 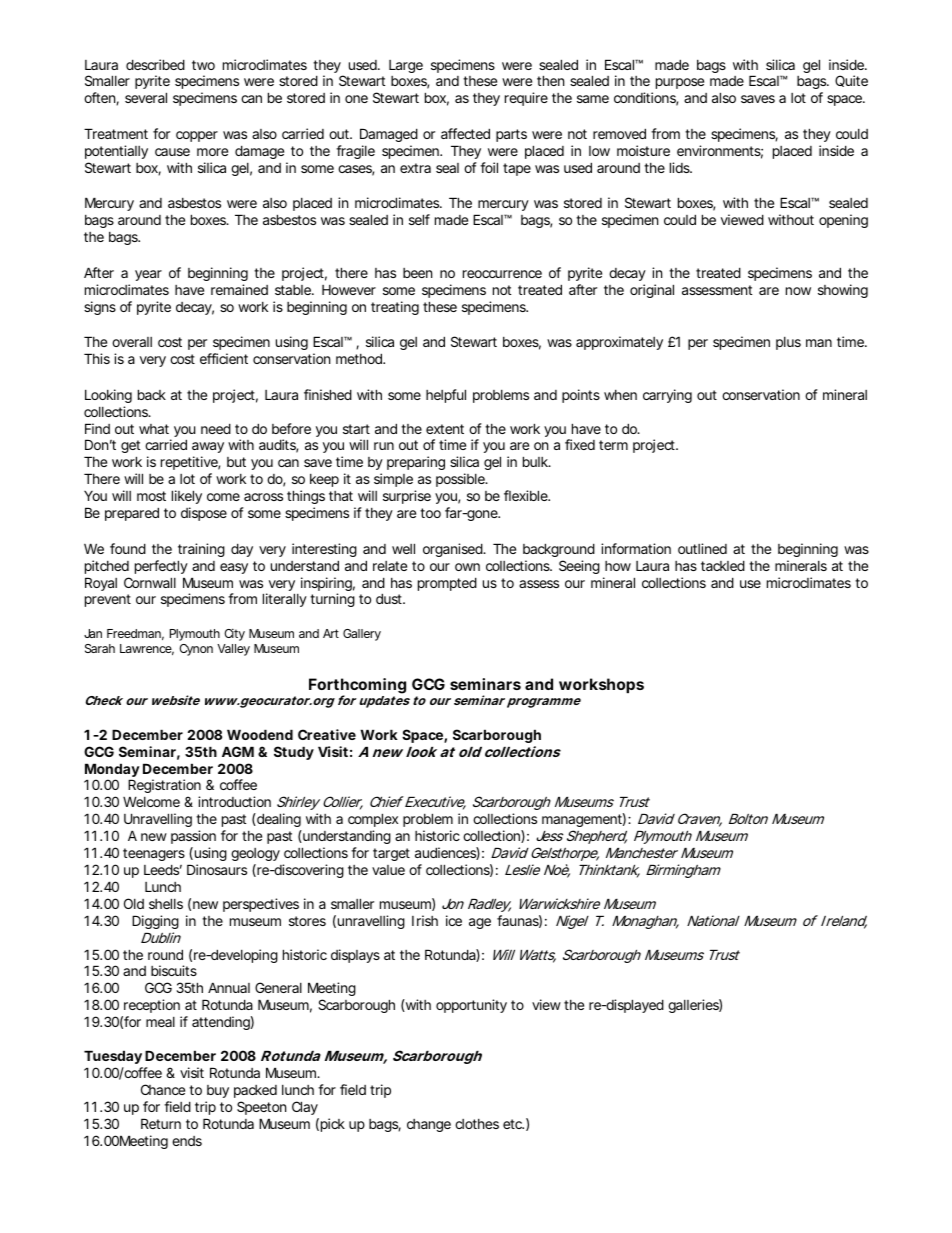 What do you see at coordinates (680, 83) in the page?
I see `purpose` at bounding box center [680, 83].
